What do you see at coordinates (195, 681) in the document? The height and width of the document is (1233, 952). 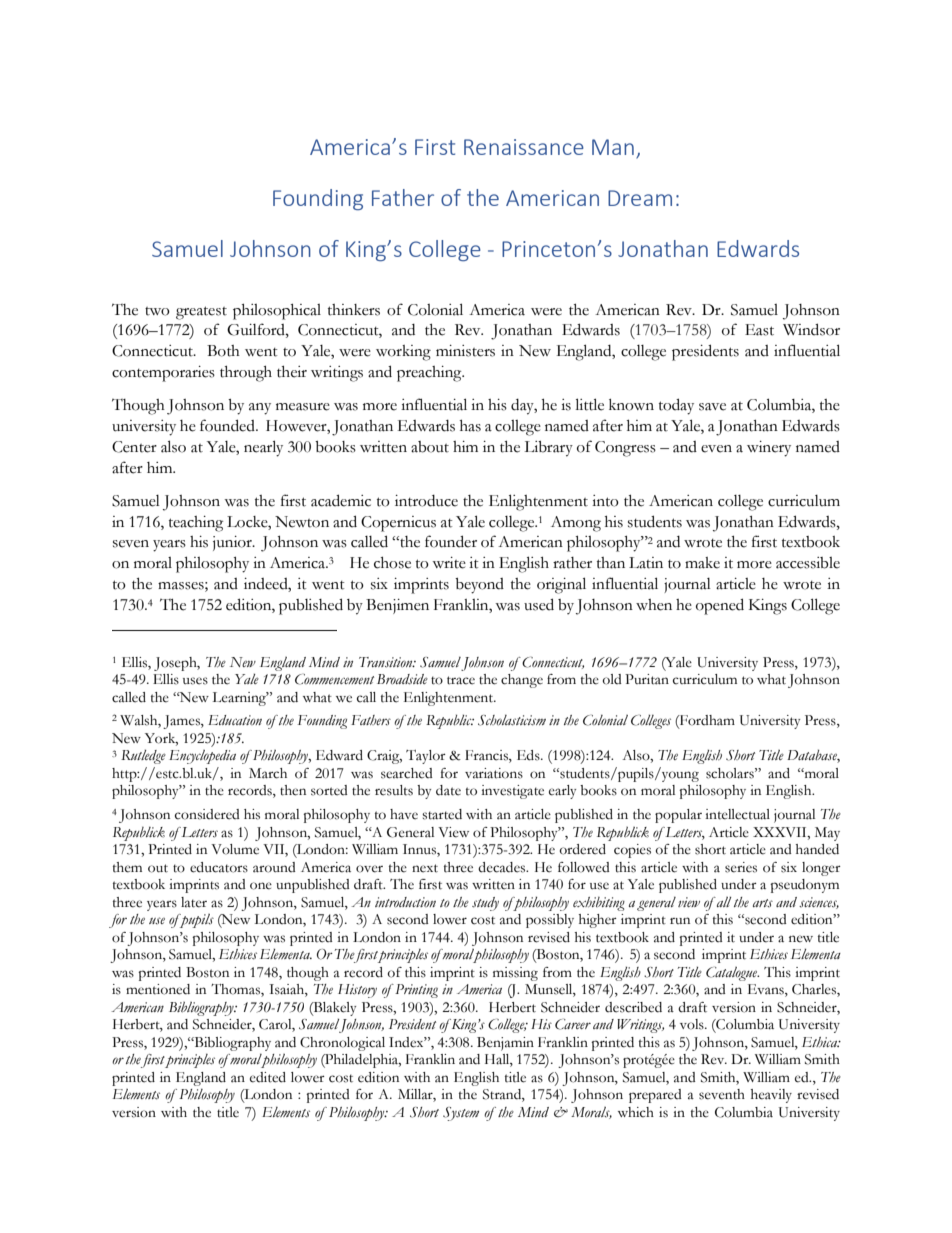 I see `uses` at bounding box center [195, 681].
